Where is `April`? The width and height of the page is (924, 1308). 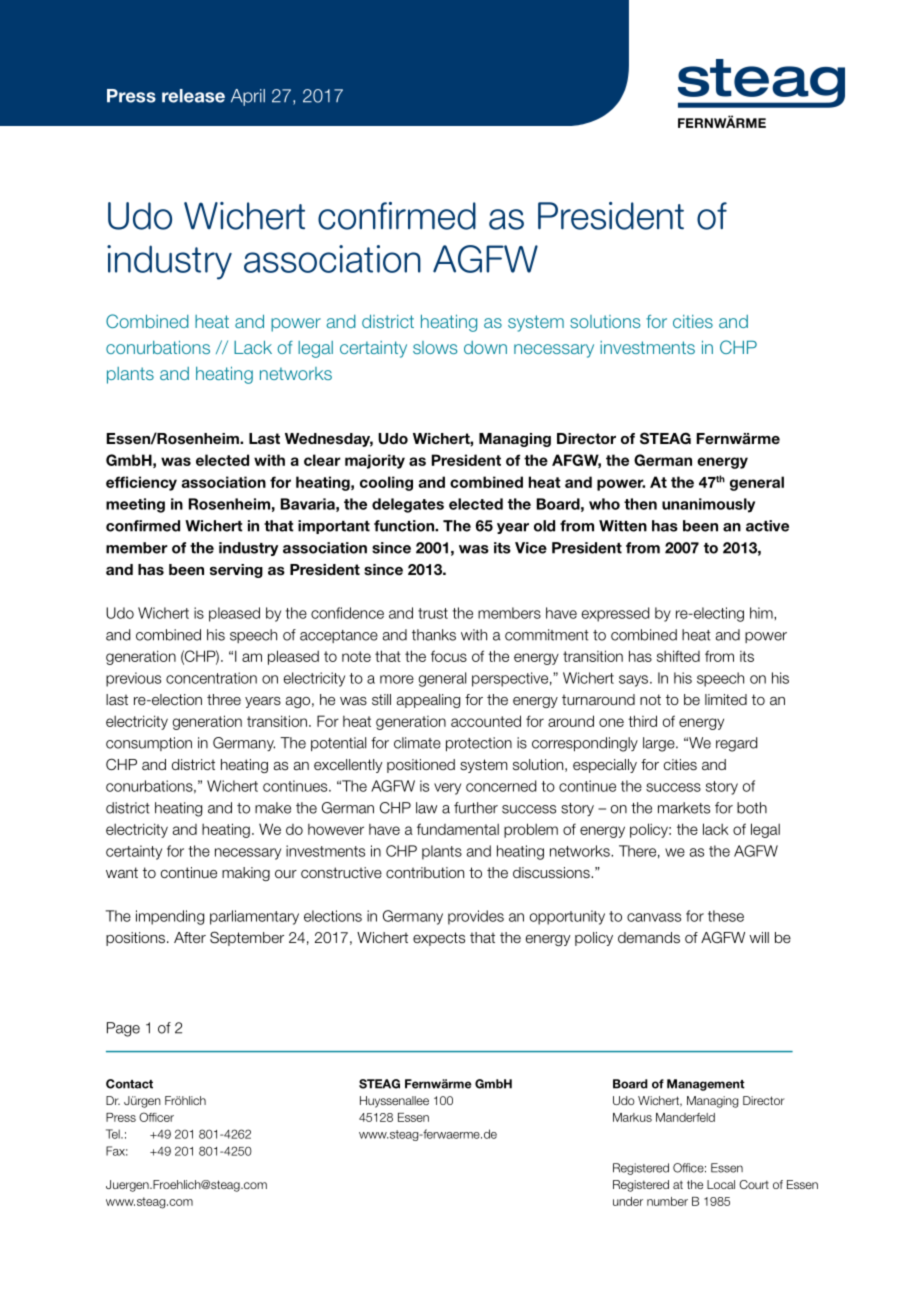
April is located at coordinates (248, 97).
